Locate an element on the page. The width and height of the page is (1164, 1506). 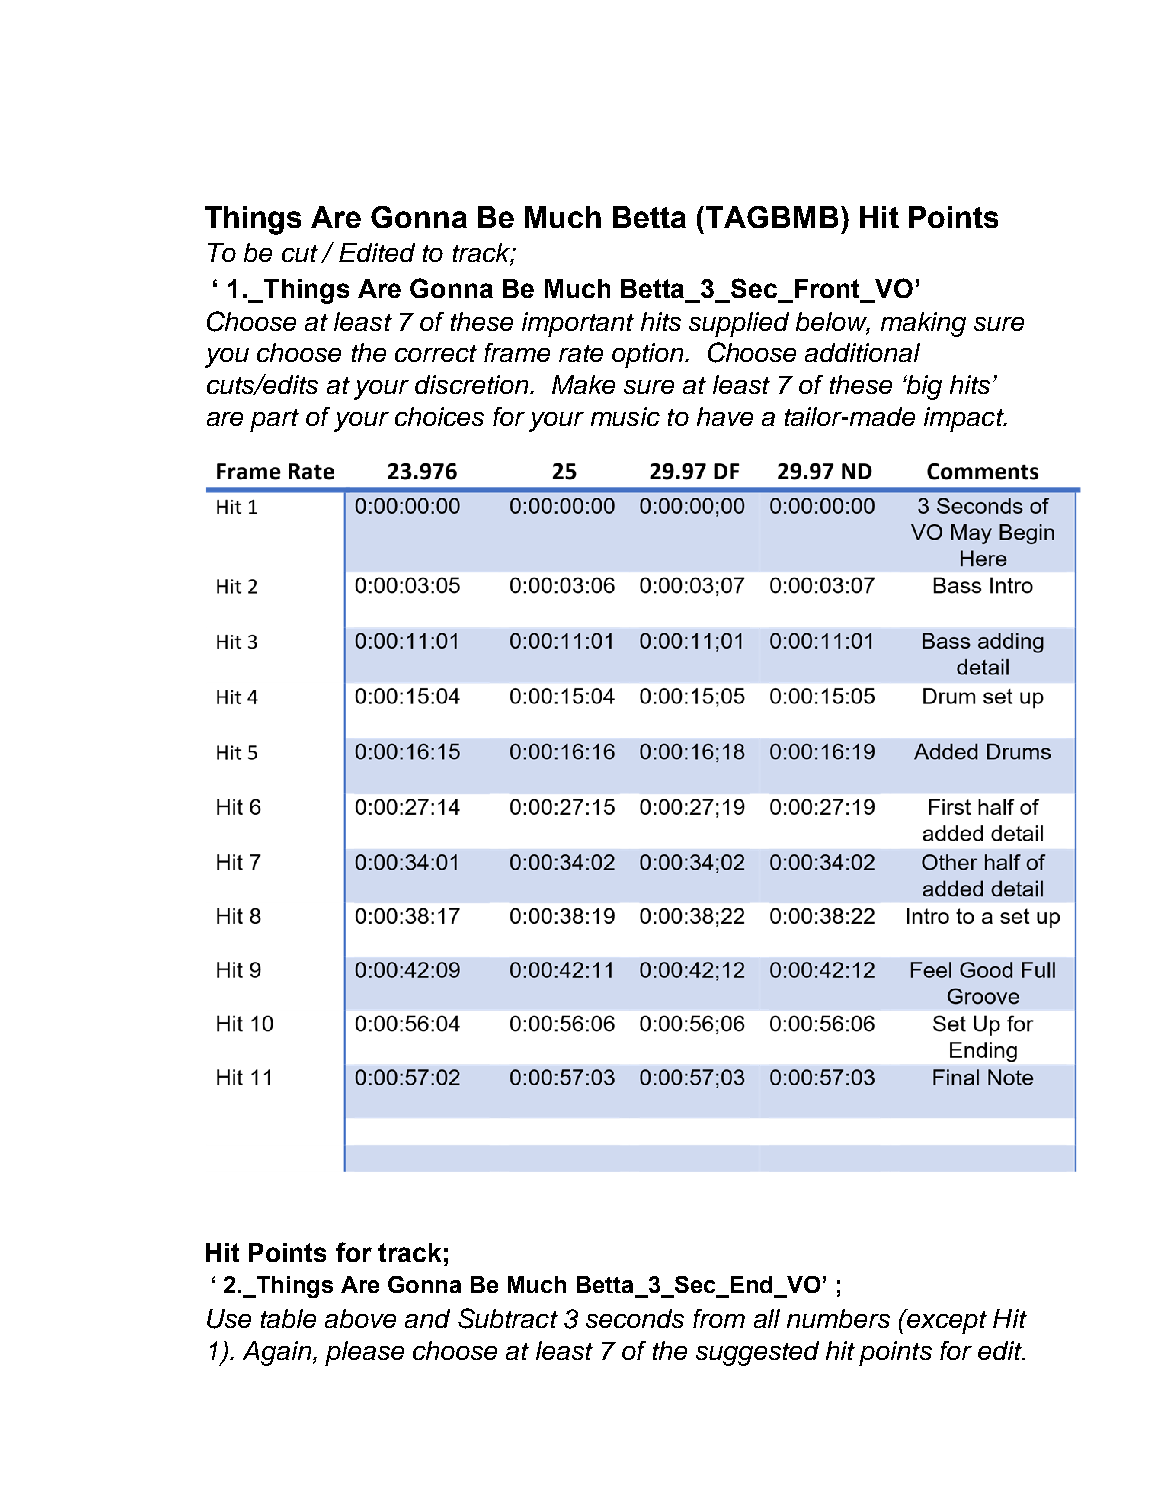
Subtract is located at coordinates (508, 1318).
